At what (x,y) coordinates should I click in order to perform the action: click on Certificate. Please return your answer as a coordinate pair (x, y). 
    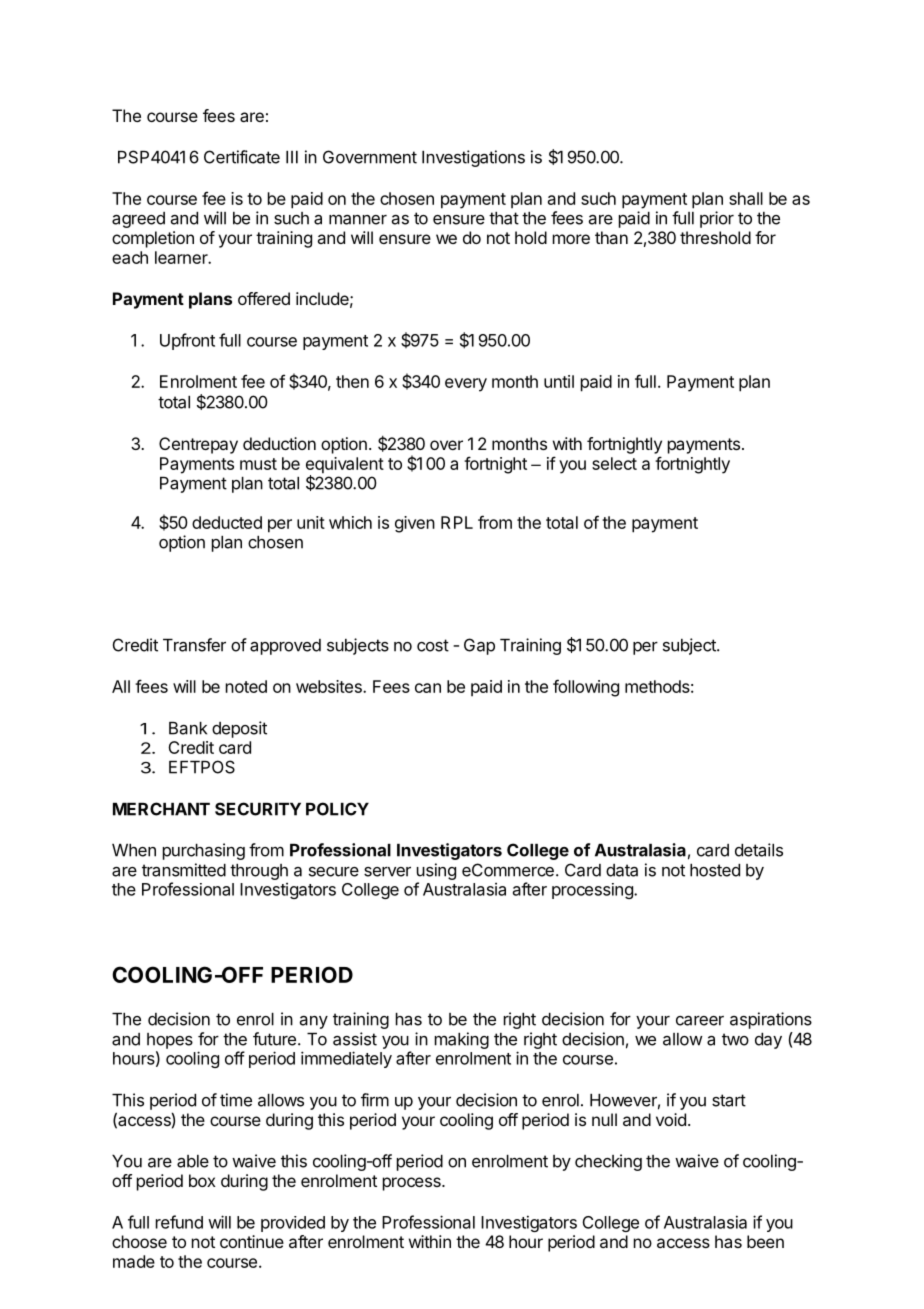
    Looking at the image, I should click on (242, 157).
